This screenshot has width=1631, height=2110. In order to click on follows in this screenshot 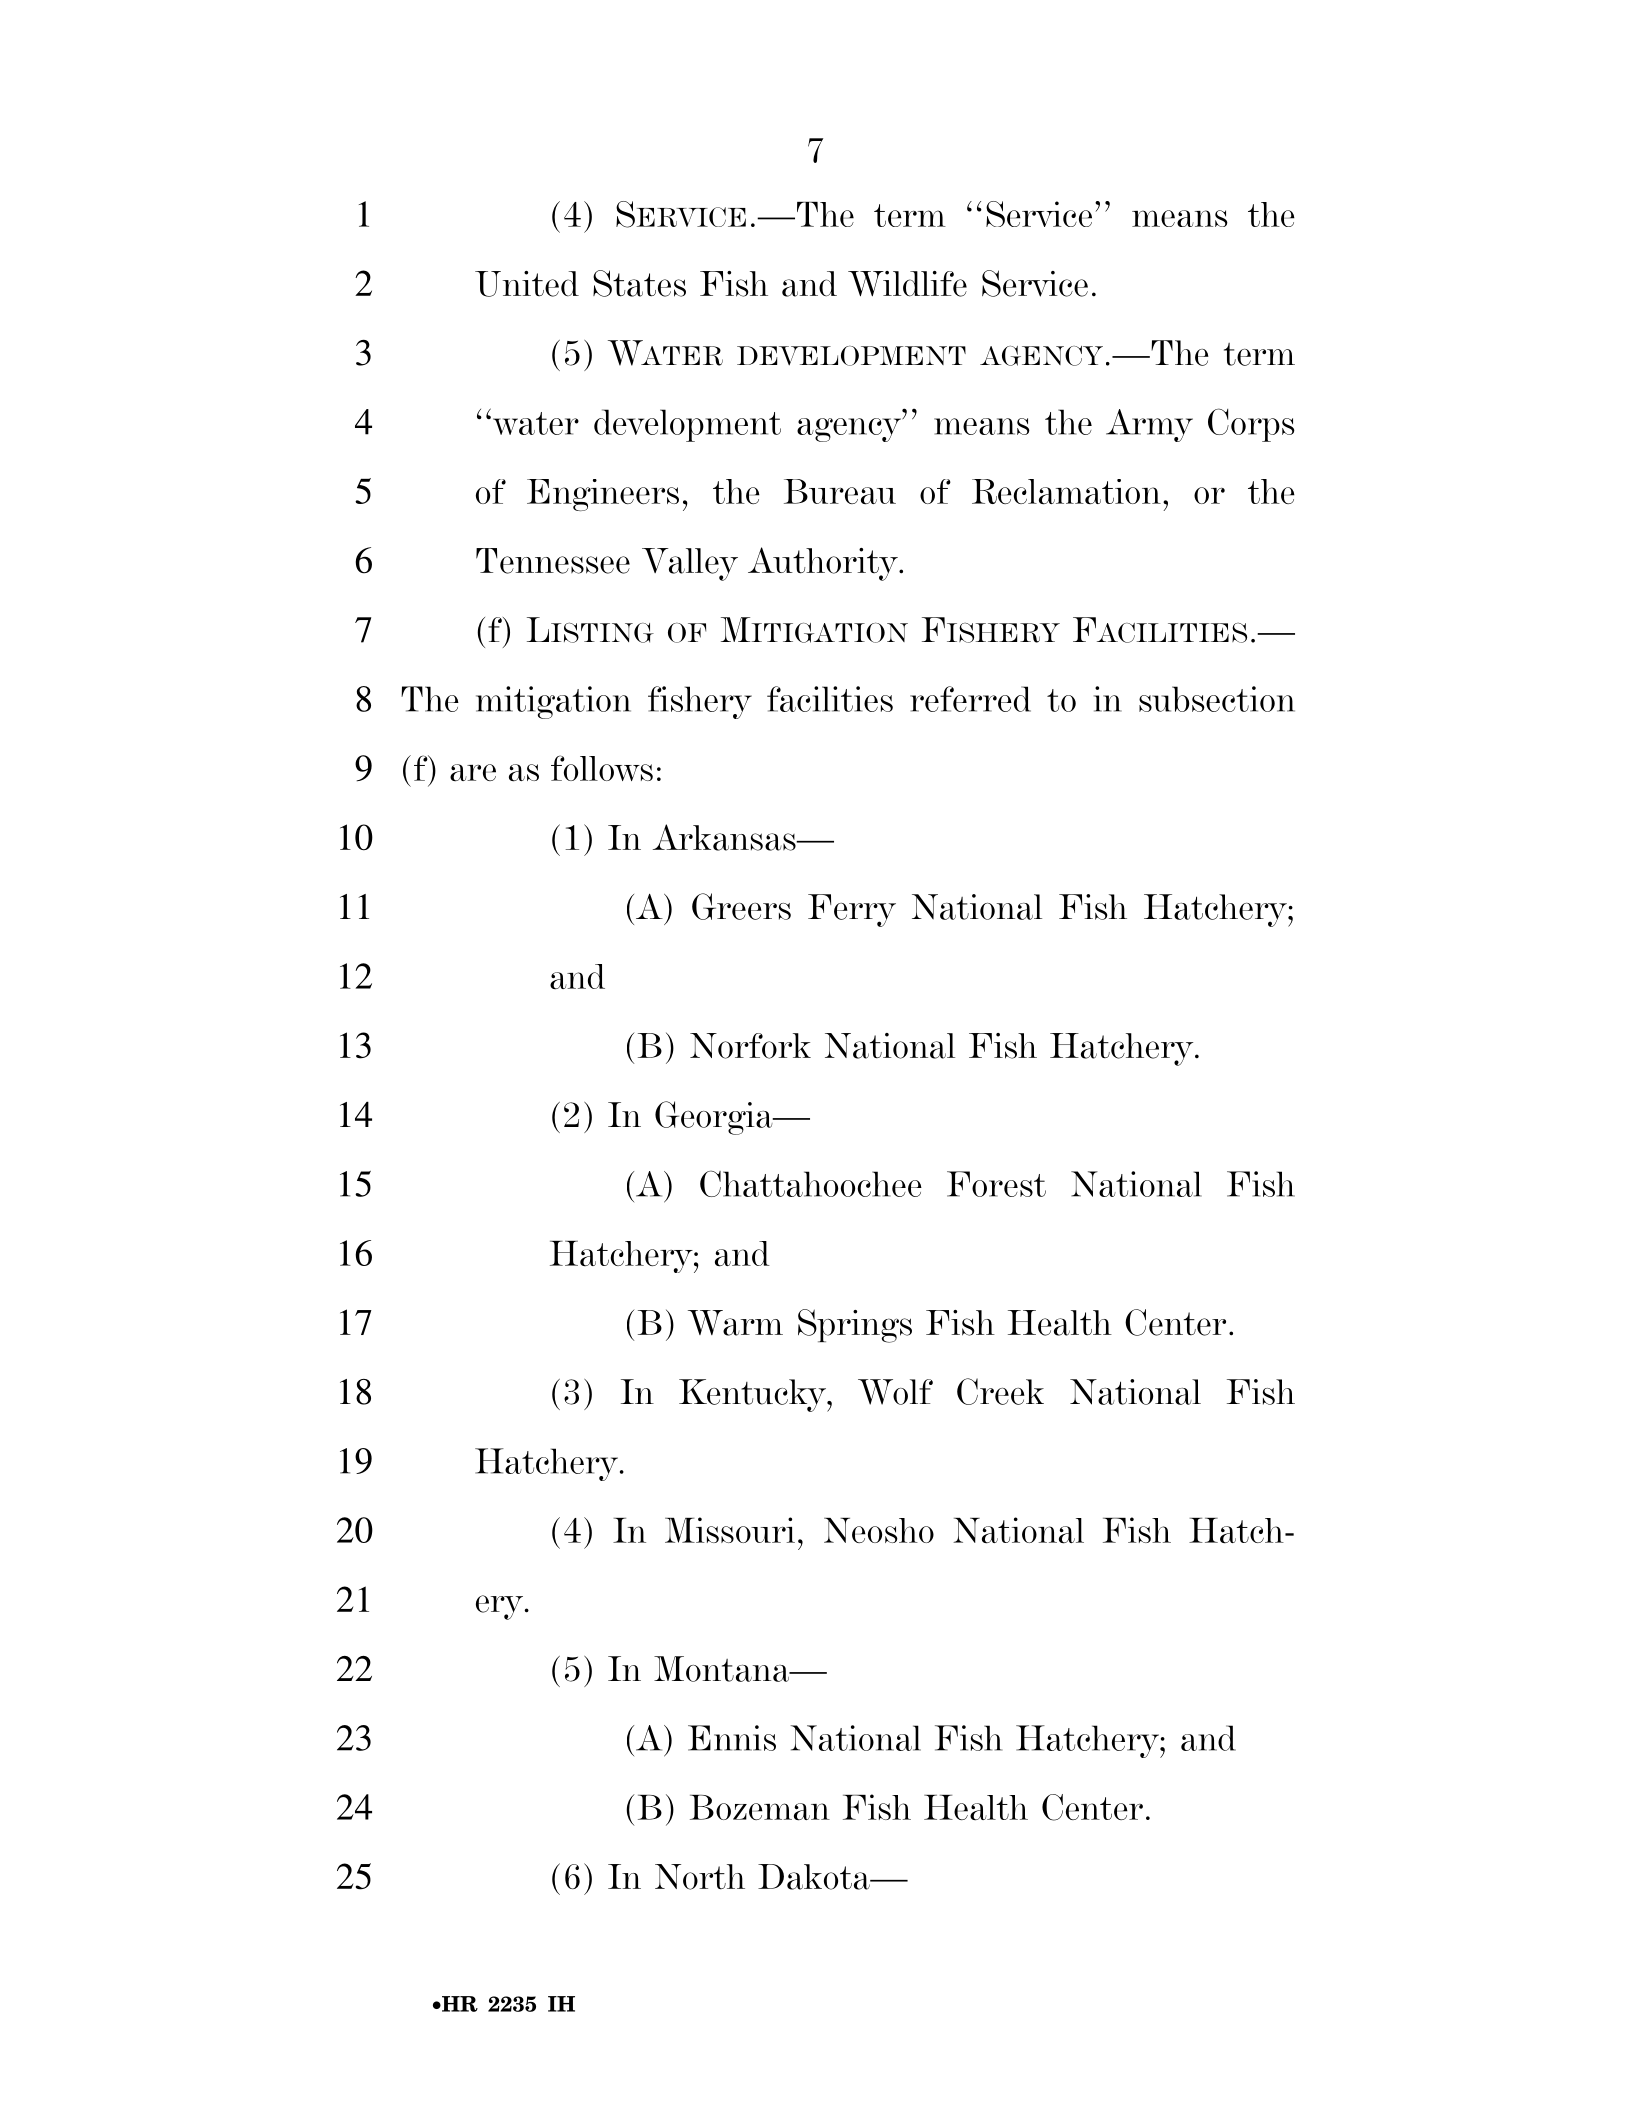, I will do `click(602, 768)`.
